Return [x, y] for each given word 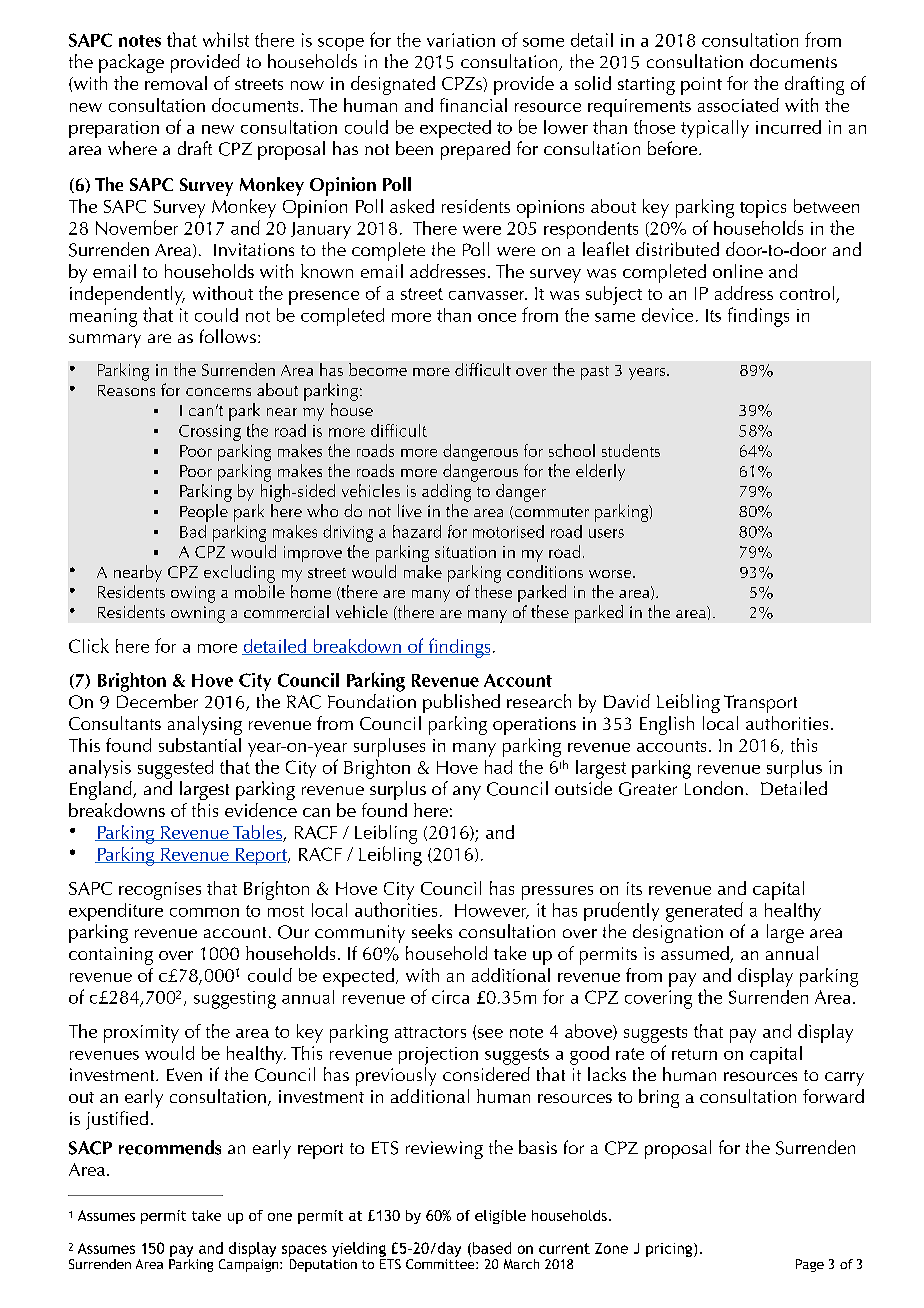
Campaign [250, 1265]
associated [738, 105]
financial [473, 105]
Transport [760, 704]
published [461, 703]
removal [176, 83]
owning [198, 614]
